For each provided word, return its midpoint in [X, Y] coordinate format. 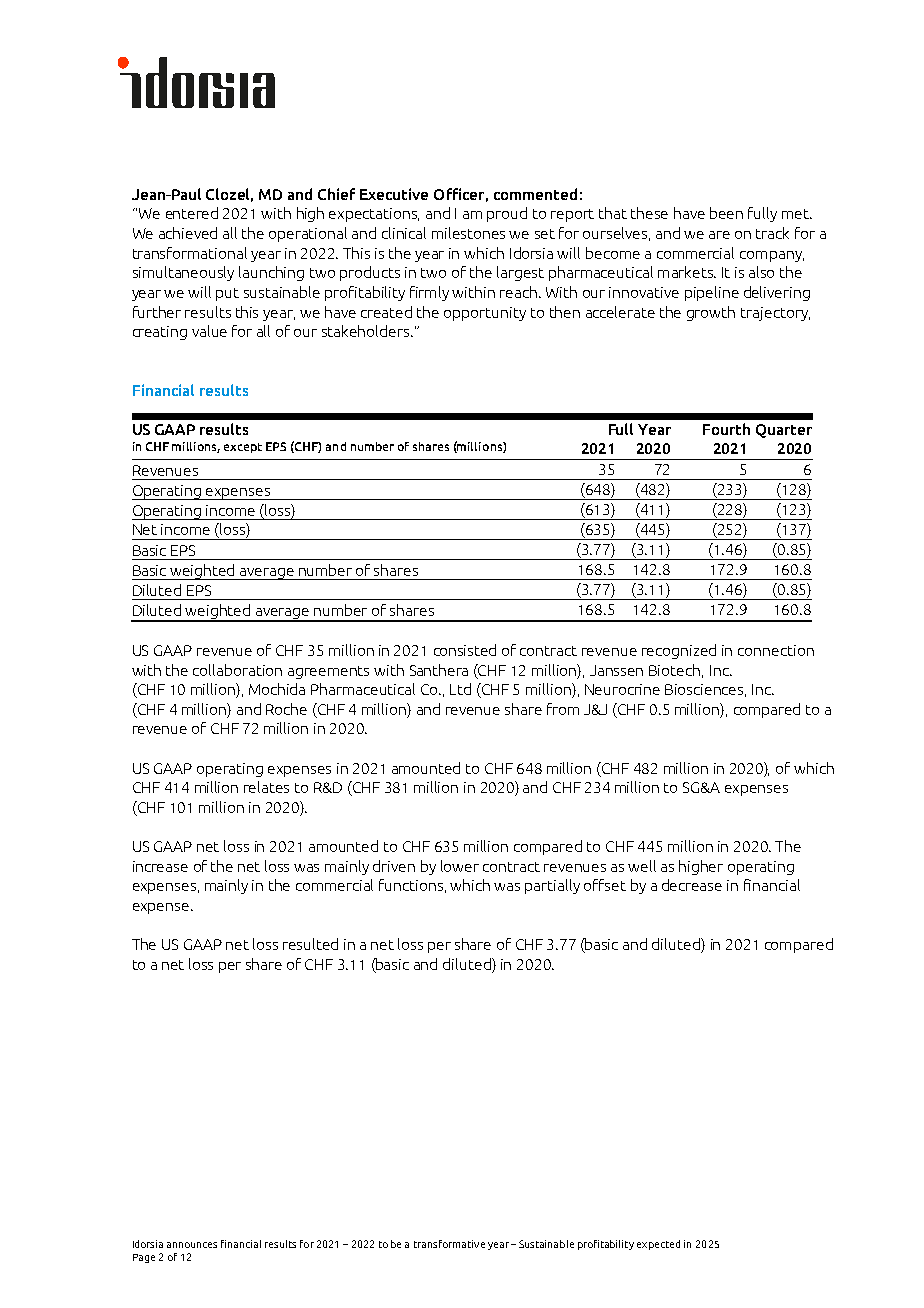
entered [192, 213]
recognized [679, 651]
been [726, 213]
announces [192, 1245]
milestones [468, 233]
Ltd [460, 689]
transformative [449, 1244]
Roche [286, 709]
